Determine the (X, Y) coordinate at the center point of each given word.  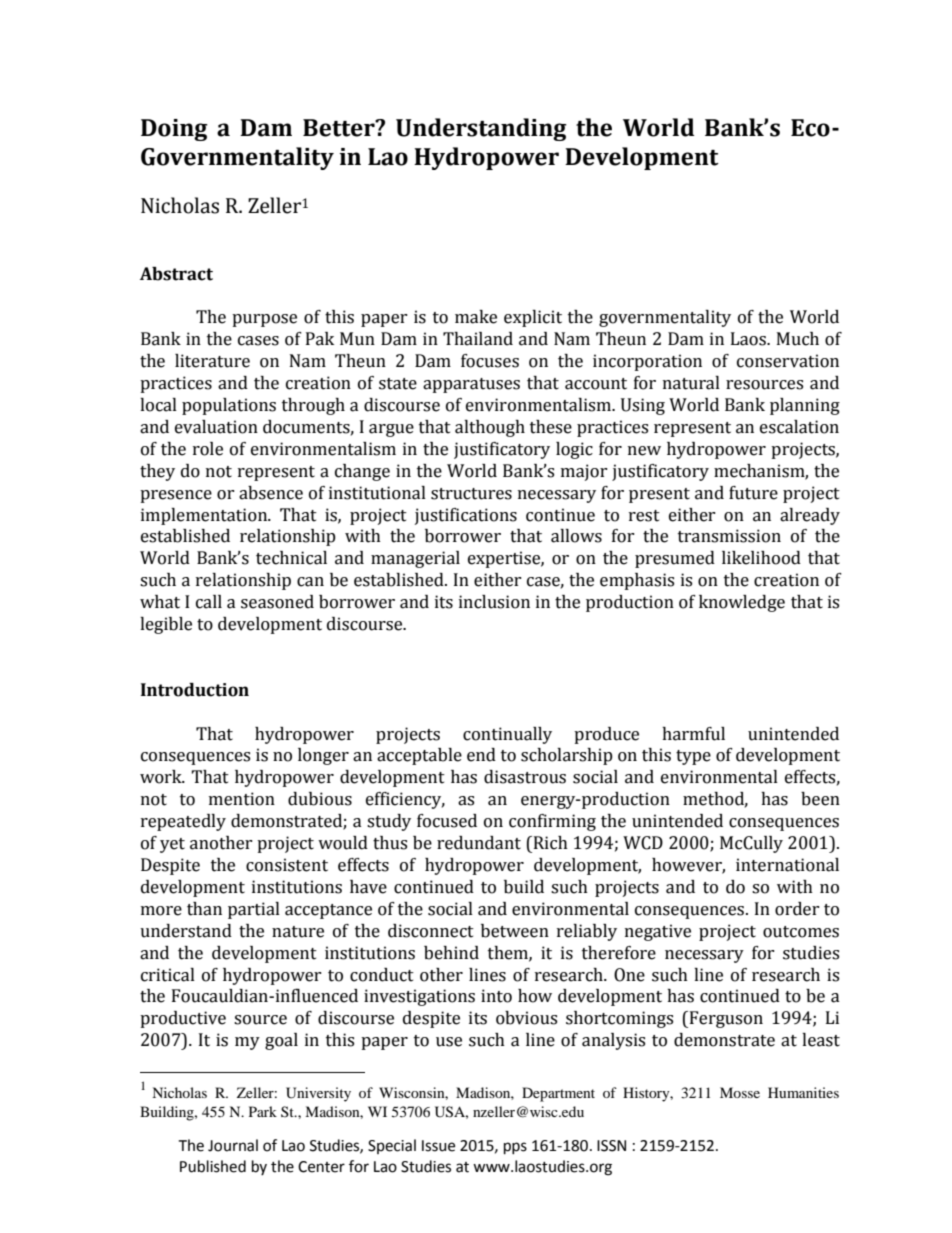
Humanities (803, 1092)
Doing (174, 130)
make (476, 317)
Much (798, 339)
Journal (233, 1145)
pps (515, 1148)
